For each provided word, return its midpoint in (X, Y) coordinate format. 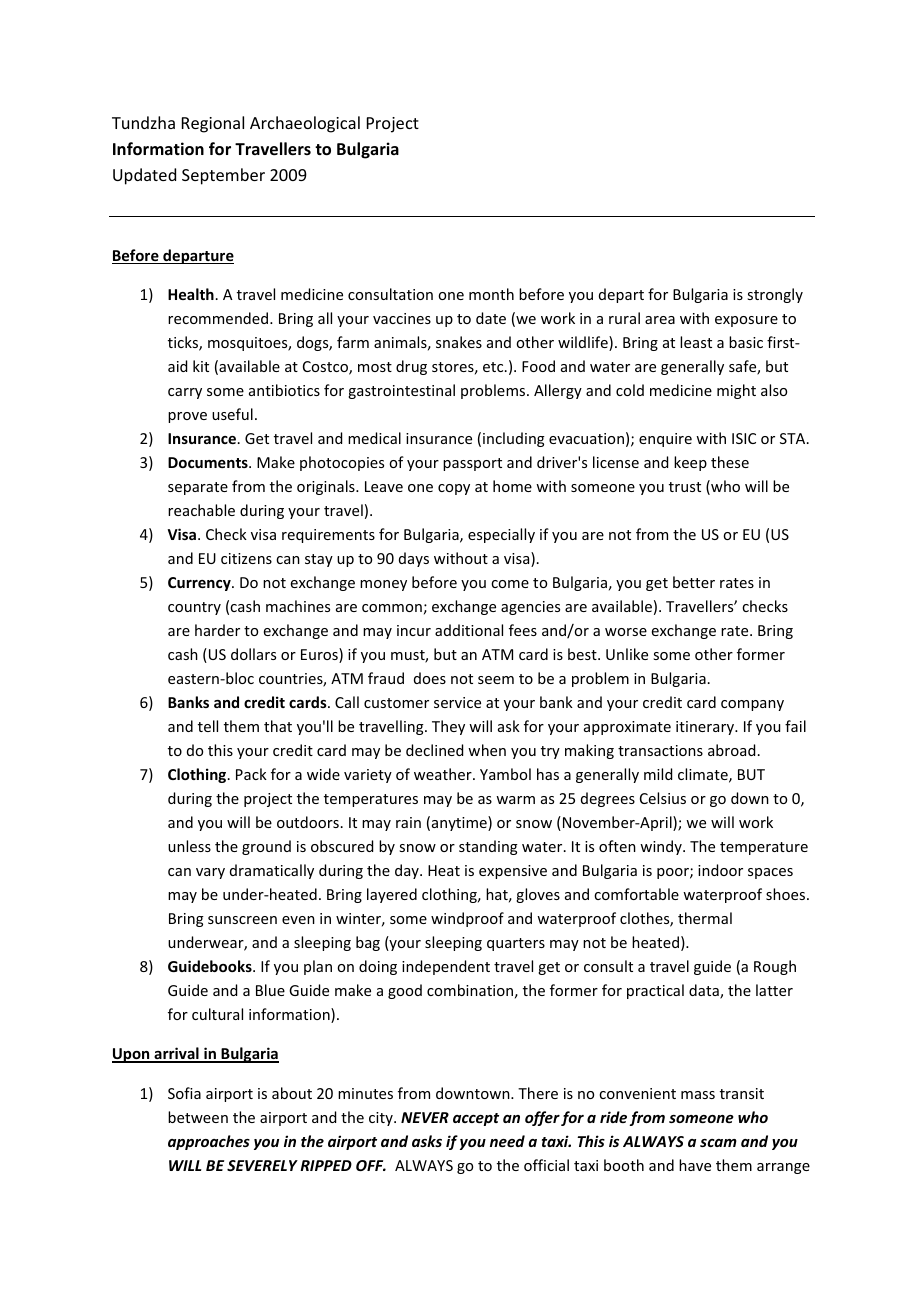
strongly (775, 295)
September (223, 176)
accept (476, 1119)
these (730, 462)
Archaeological (305, 124)
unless (189, 846)
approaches (209, 1142)
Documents (209, 462)
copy (454, 489)
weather (444, 774)
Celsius (663, 798)
